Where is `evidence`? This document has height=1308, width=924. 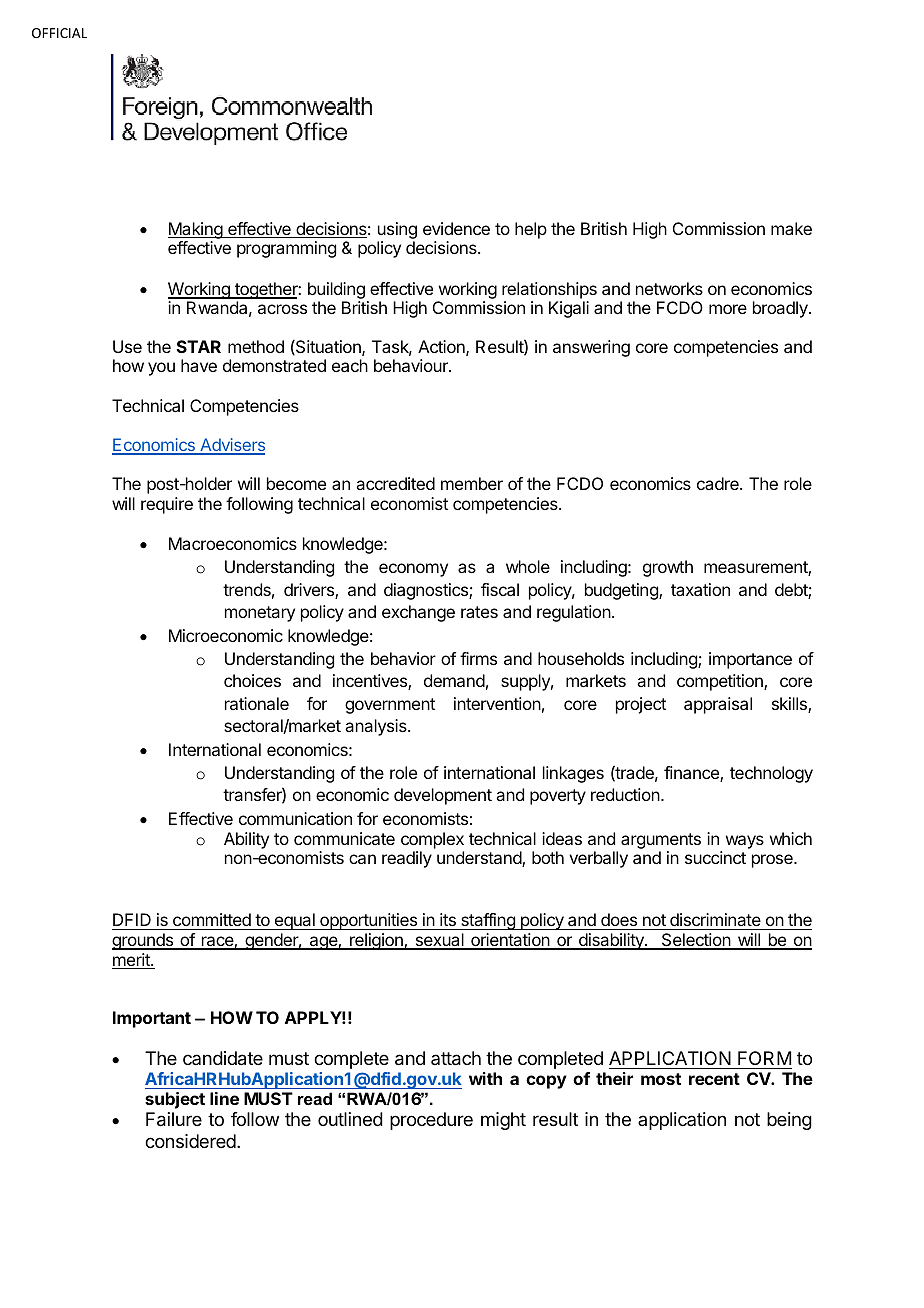 evidence is located at coordinates (456, 228).
